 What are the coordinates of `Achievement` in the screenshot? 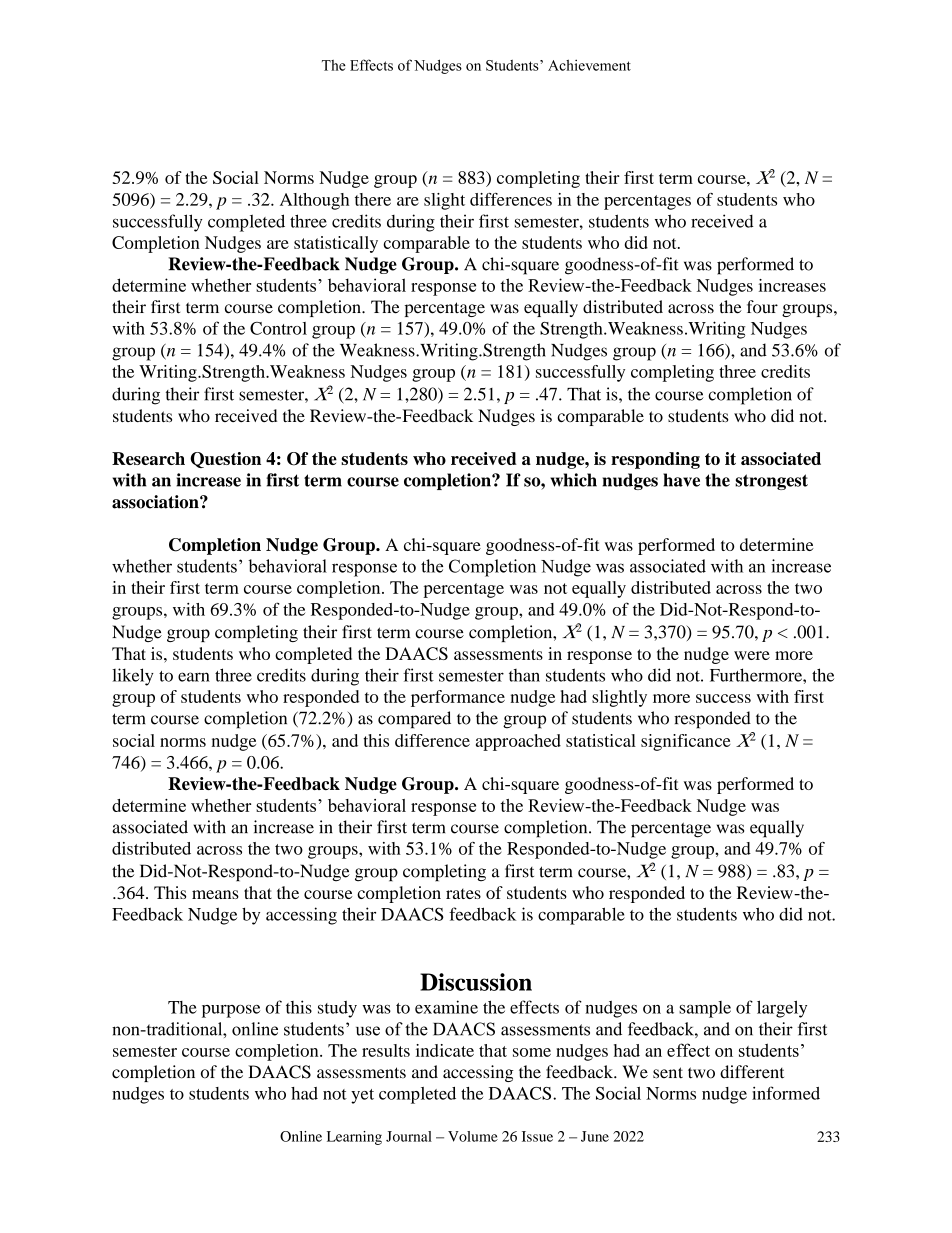 It's located at (589, 65).
